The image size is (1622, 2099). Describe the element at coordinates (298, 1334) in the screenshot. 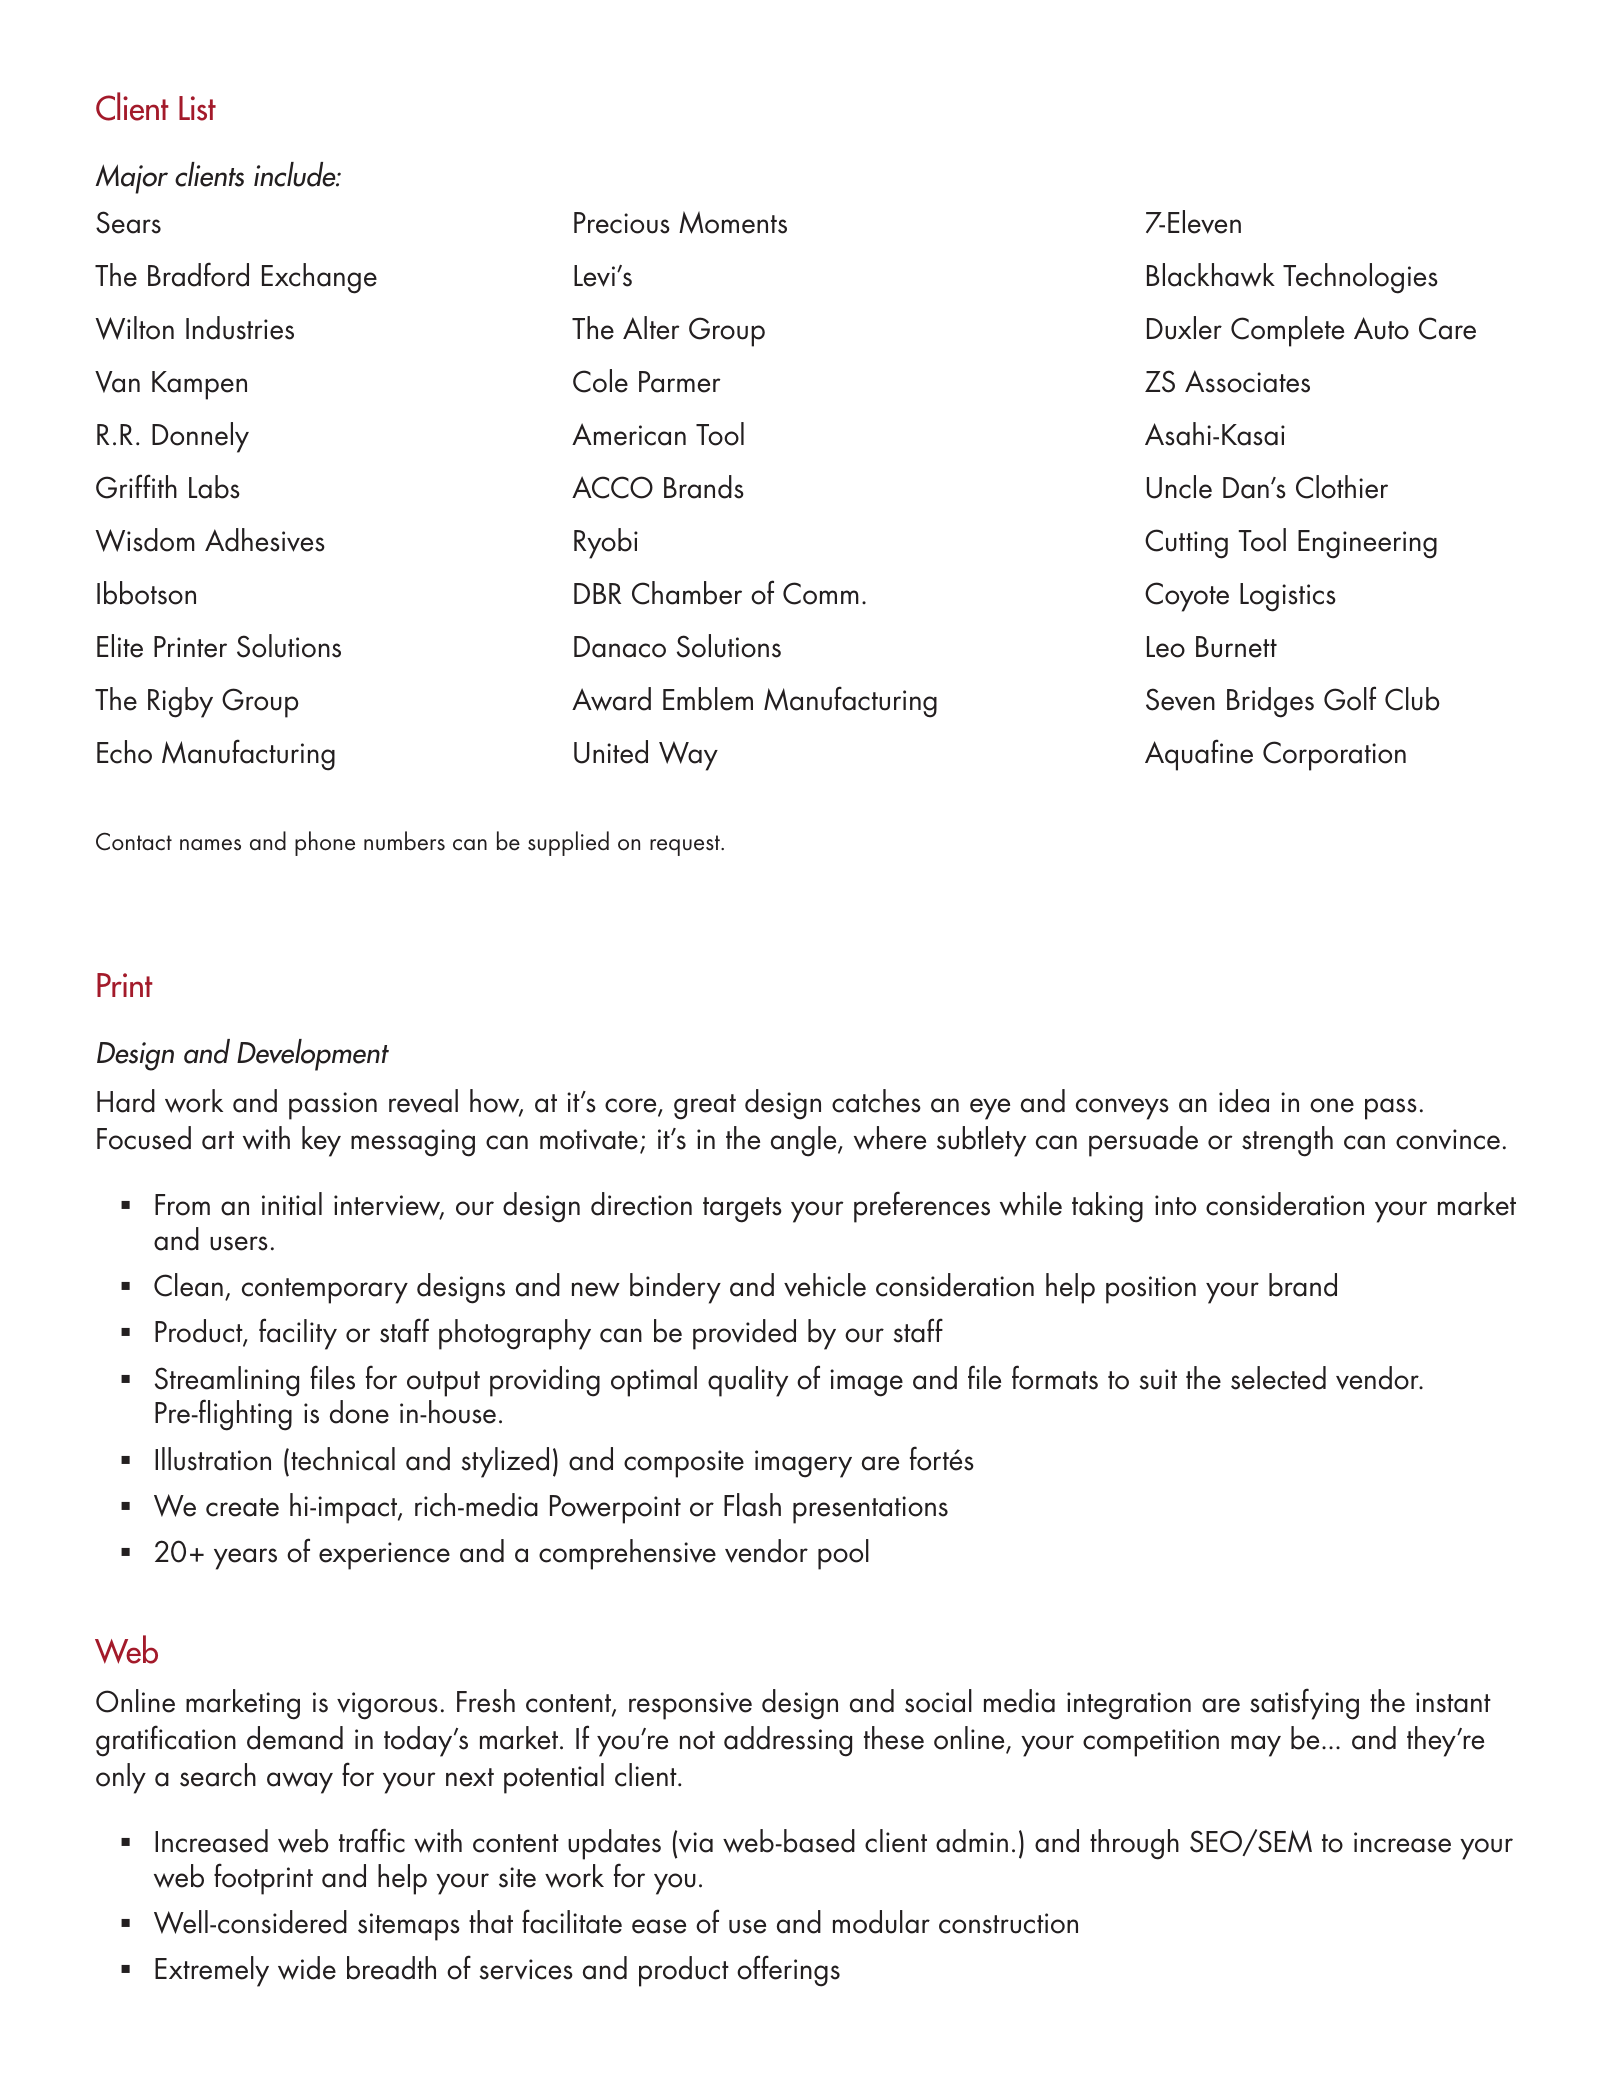

I see `facility` at that location.
